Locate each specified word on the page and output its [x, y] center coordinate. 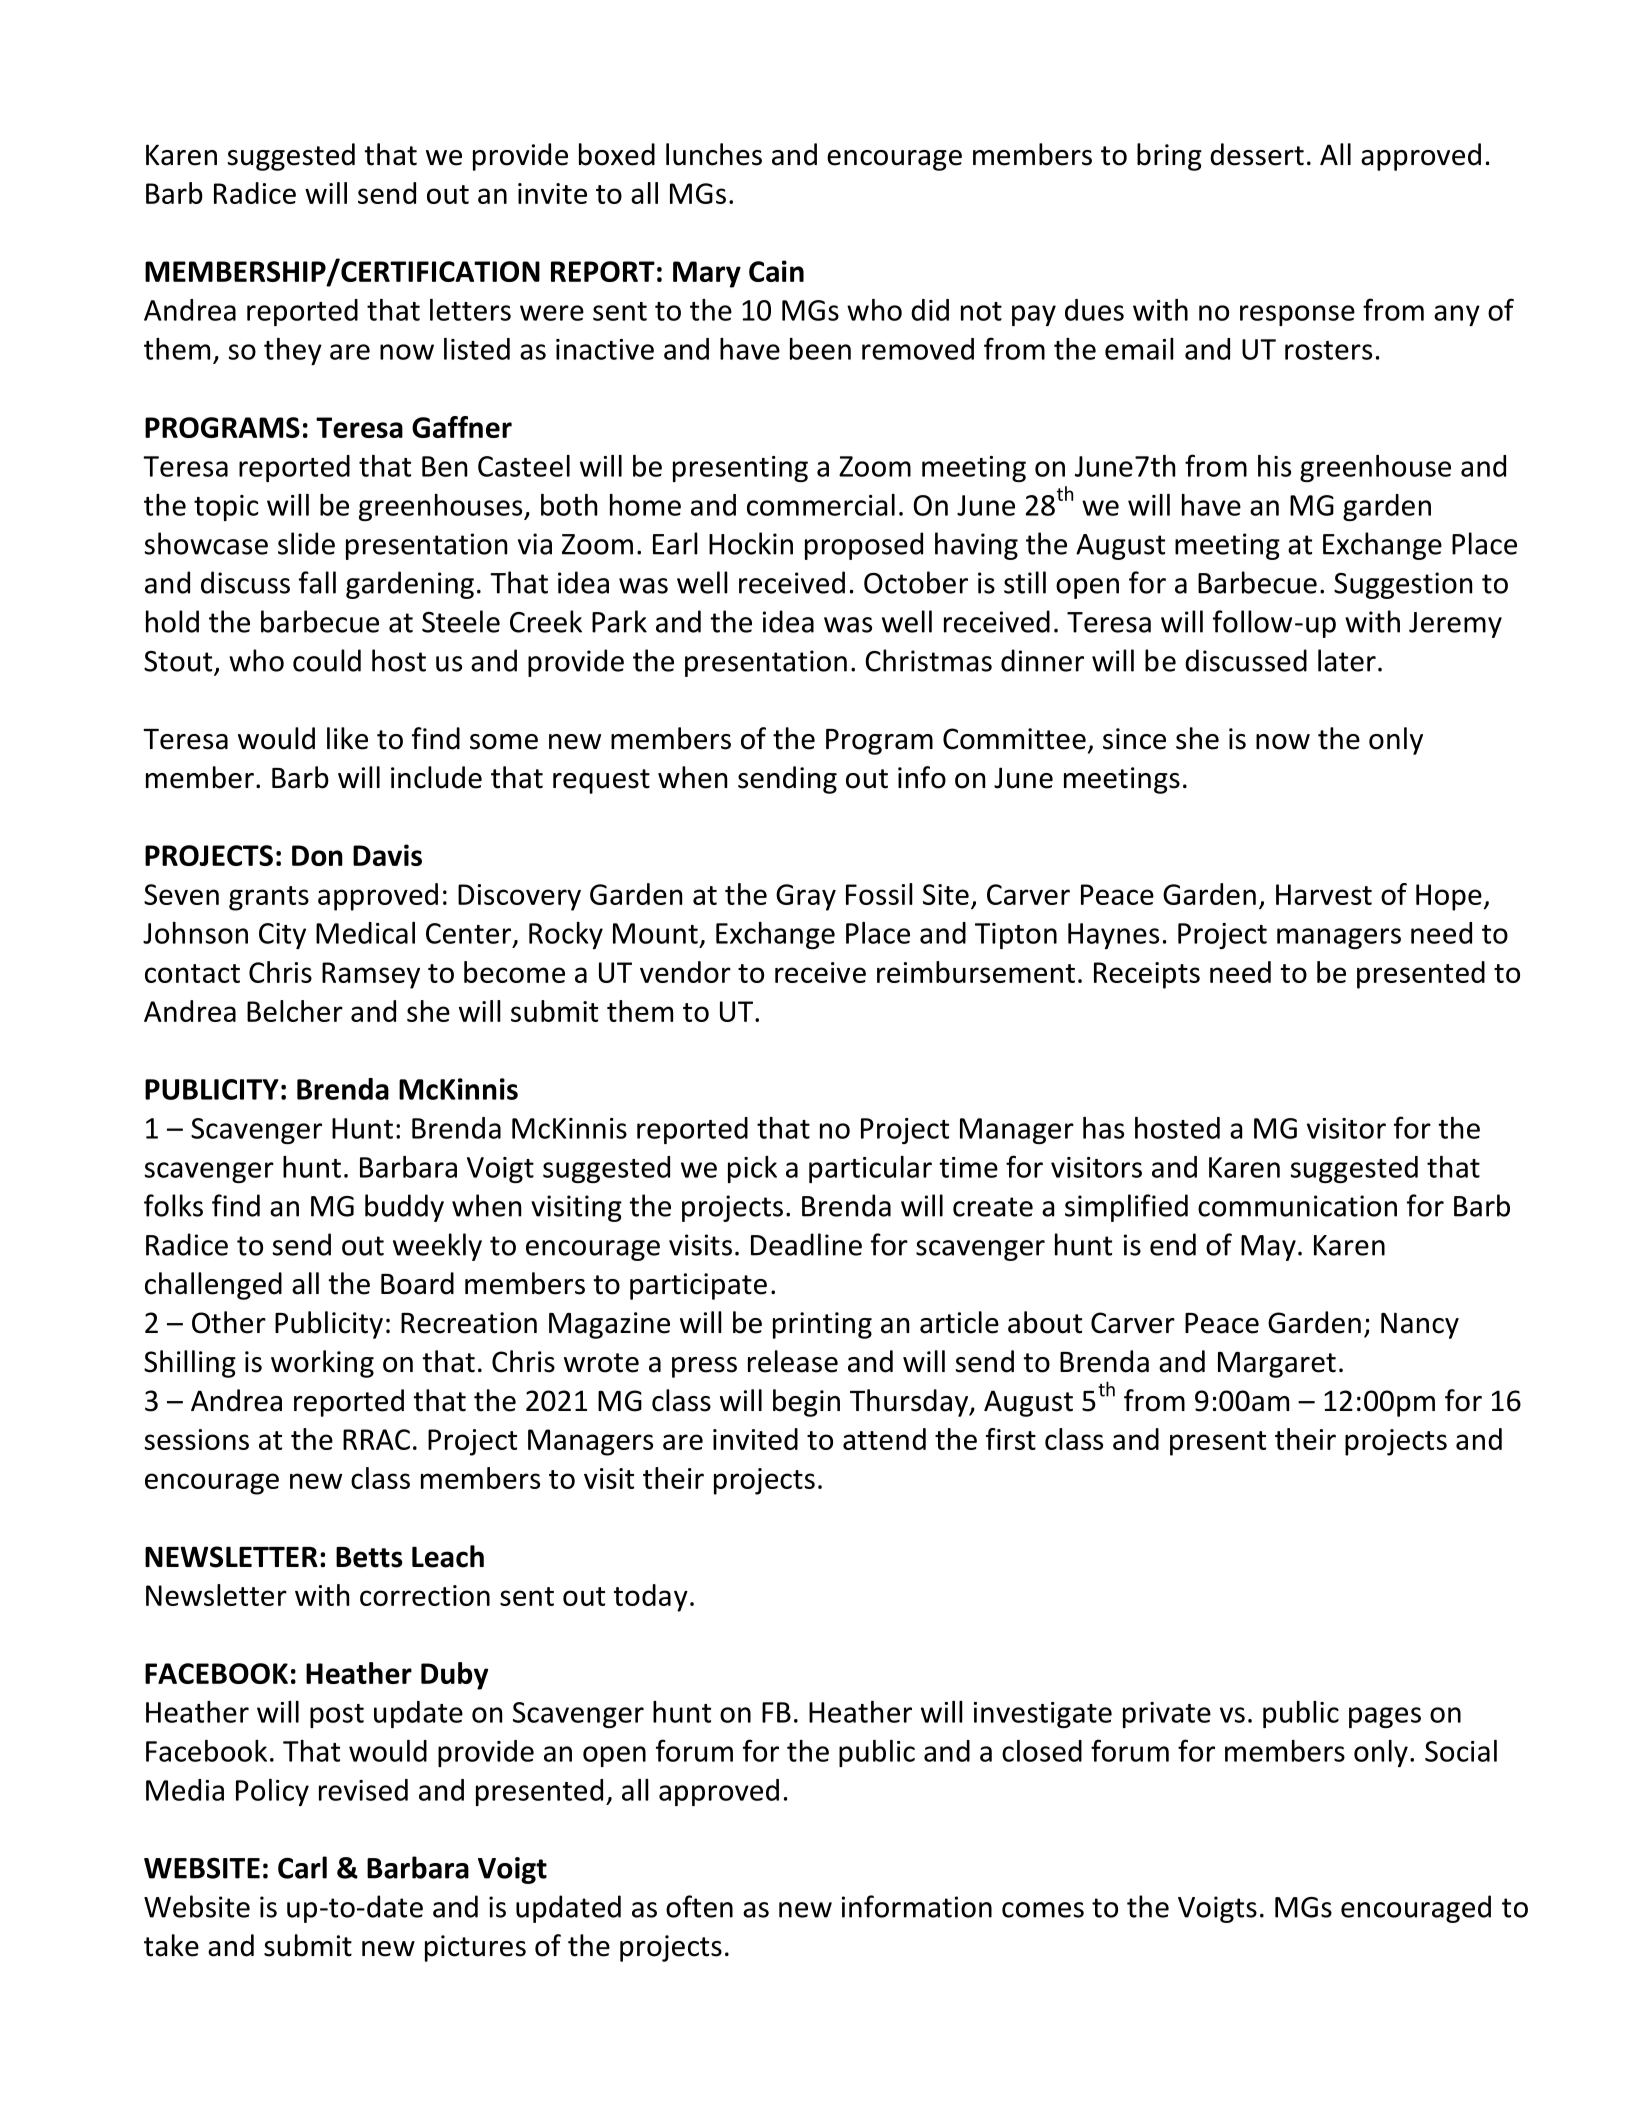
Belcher [295, 1011]
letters [470, 310]
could [327, 660]
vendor [685, 972]
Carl [302, 1867]
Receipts [1147, 975]
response [1297, 315]
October [916, 582]
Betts [369, 1557]
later [1347, 660]
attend [884, 1439]
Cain [776, 271]
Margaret [1277, 1365]
